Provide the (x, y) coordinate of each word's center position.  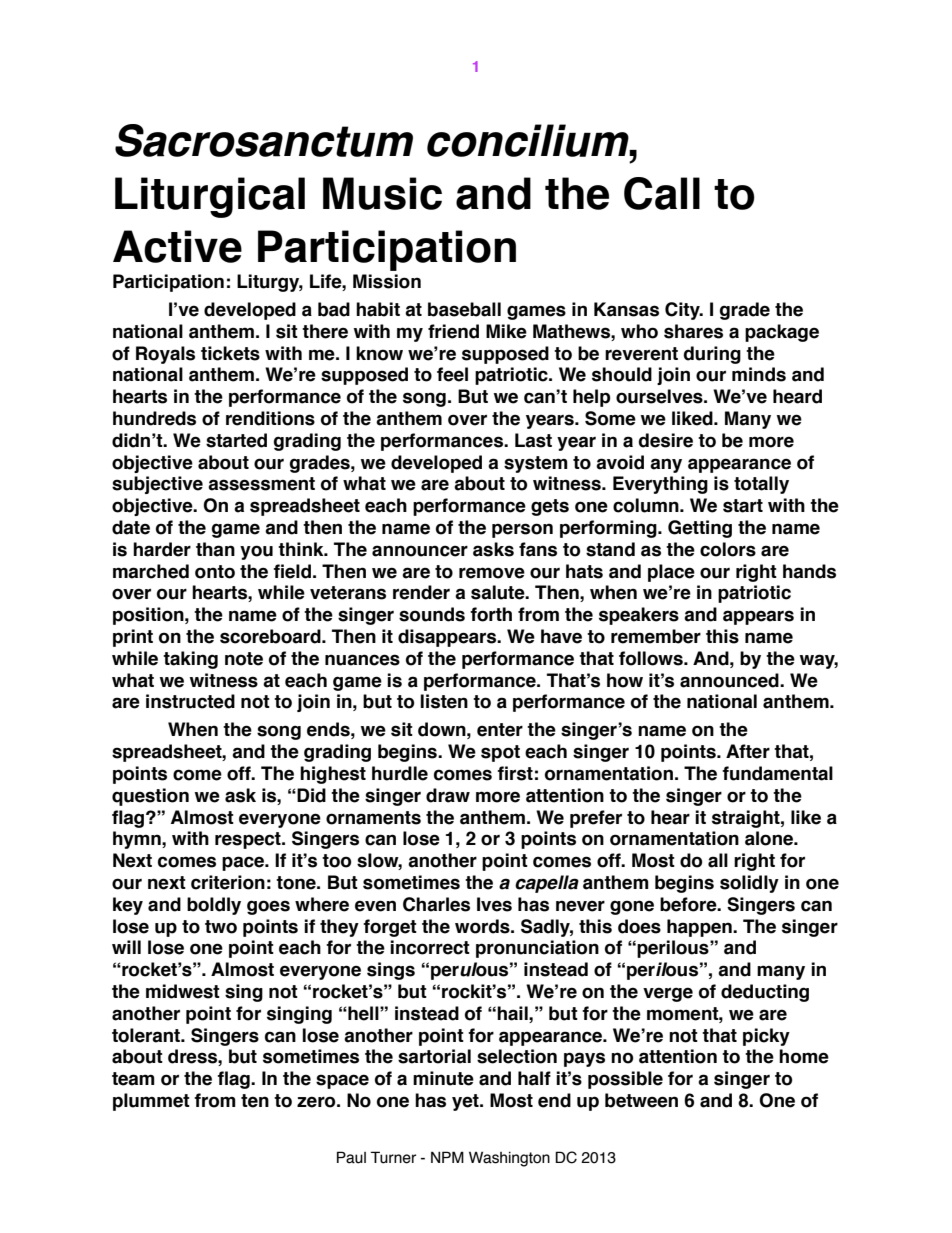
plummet (151, 1102)
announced (730, 680)
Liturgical (210, 197)
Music (382, 193)
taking (190, 660)
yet (466, 1102)
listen (444, 701)
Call (662, 193)
